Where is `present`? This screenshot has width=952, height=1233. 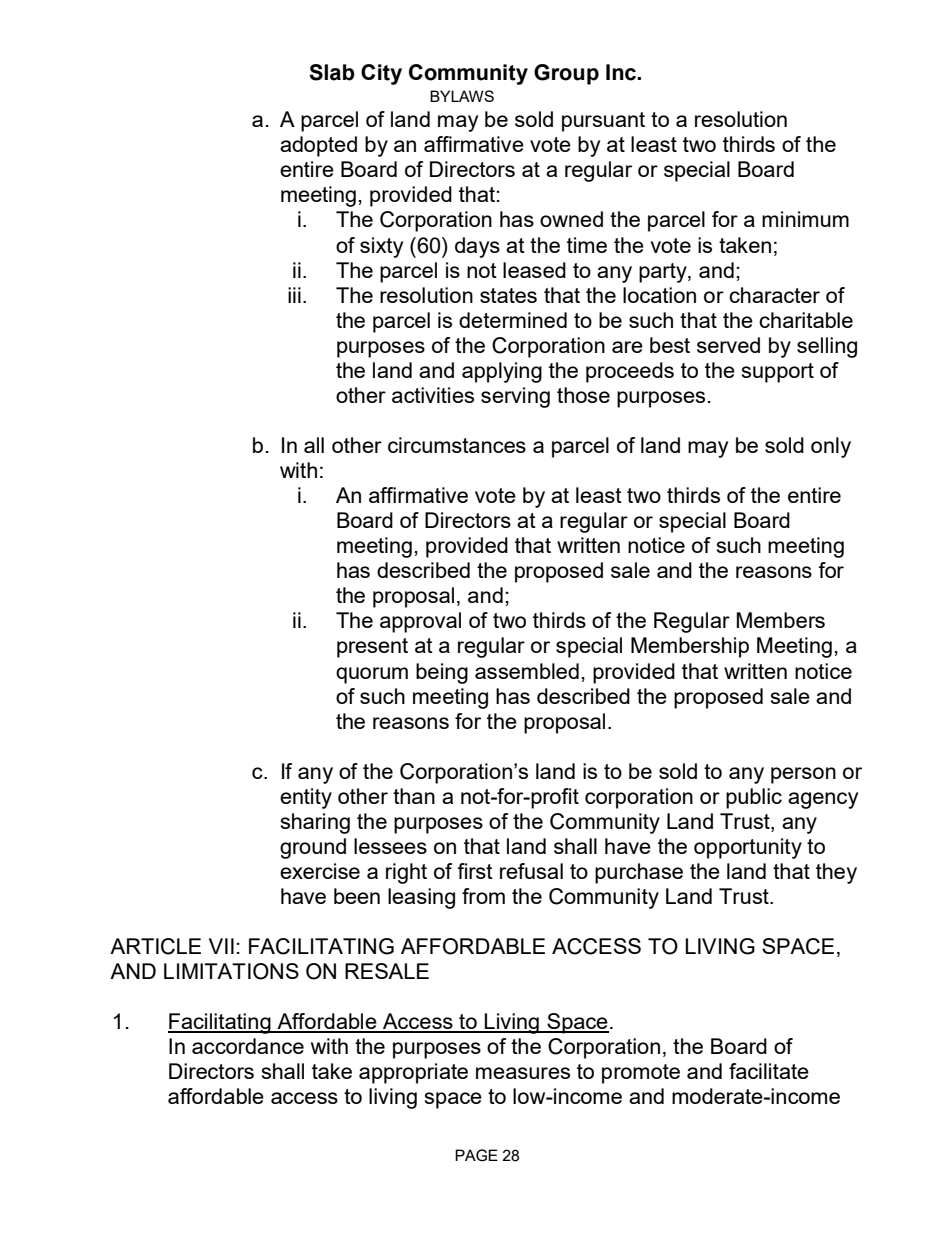 present is located at coordinates (372, 648).
